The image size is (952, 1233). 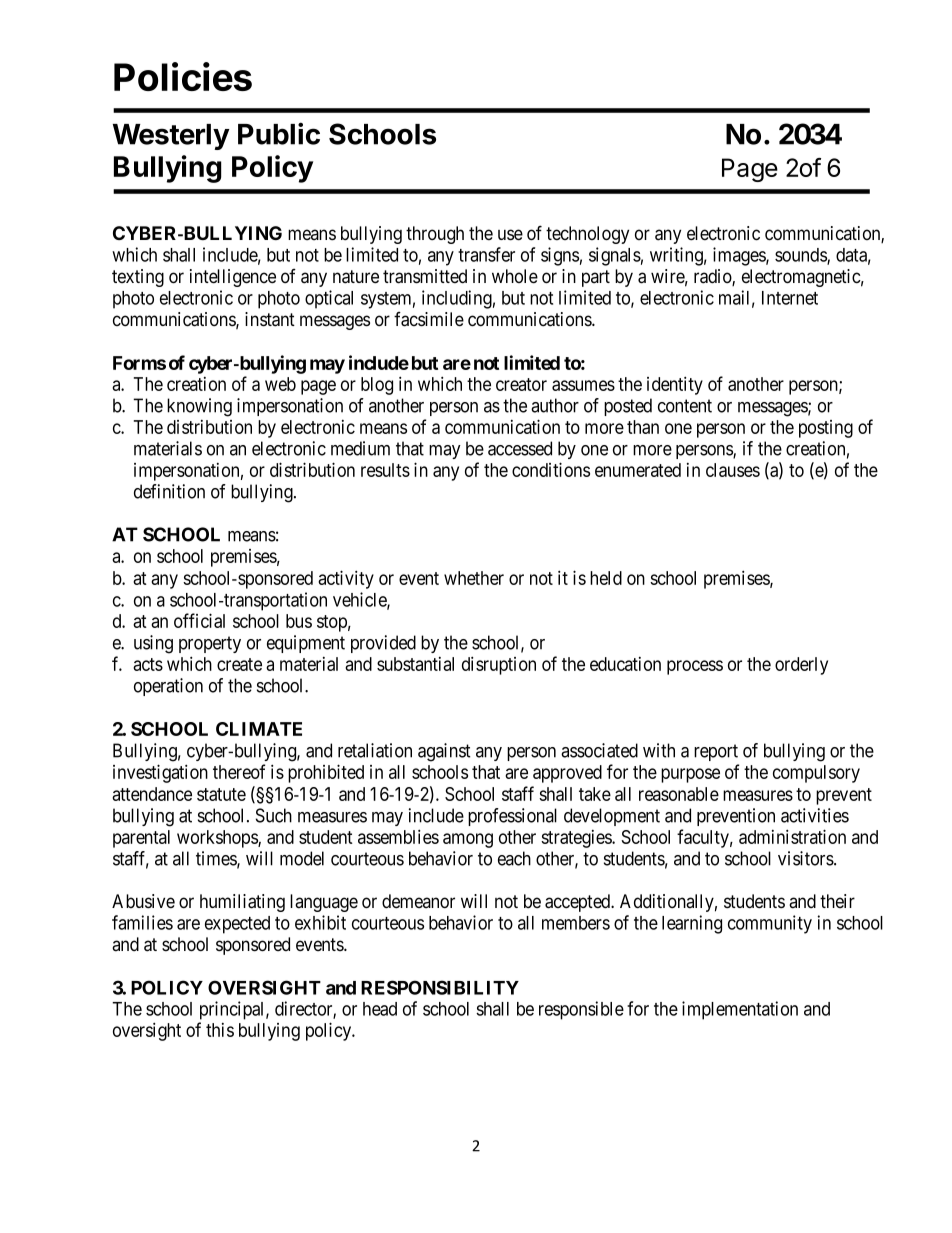 I want to click on instant, so click(x=270, y=319).
